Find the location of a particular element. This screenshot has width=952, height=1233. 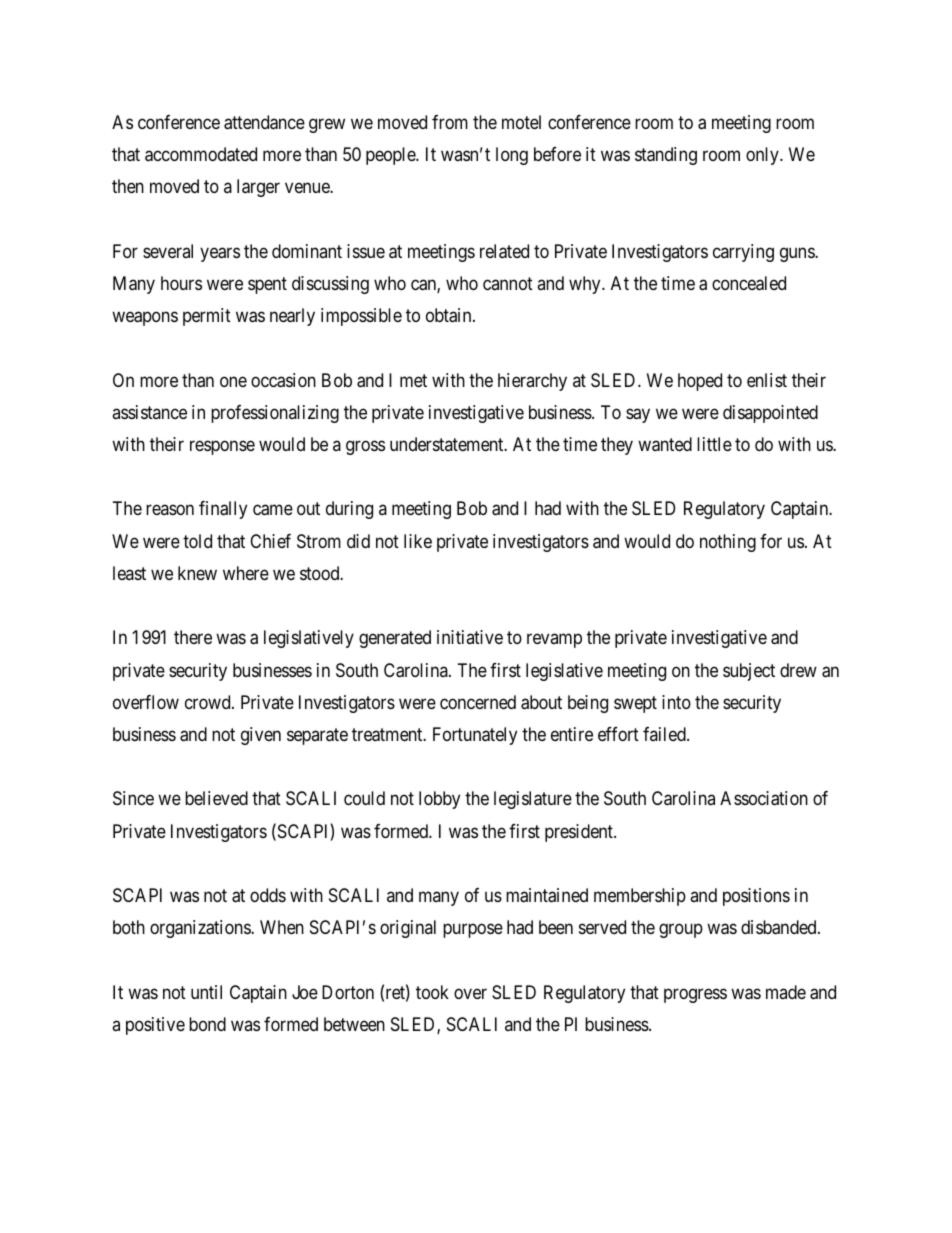

until is located at coordinates (206, 992).
